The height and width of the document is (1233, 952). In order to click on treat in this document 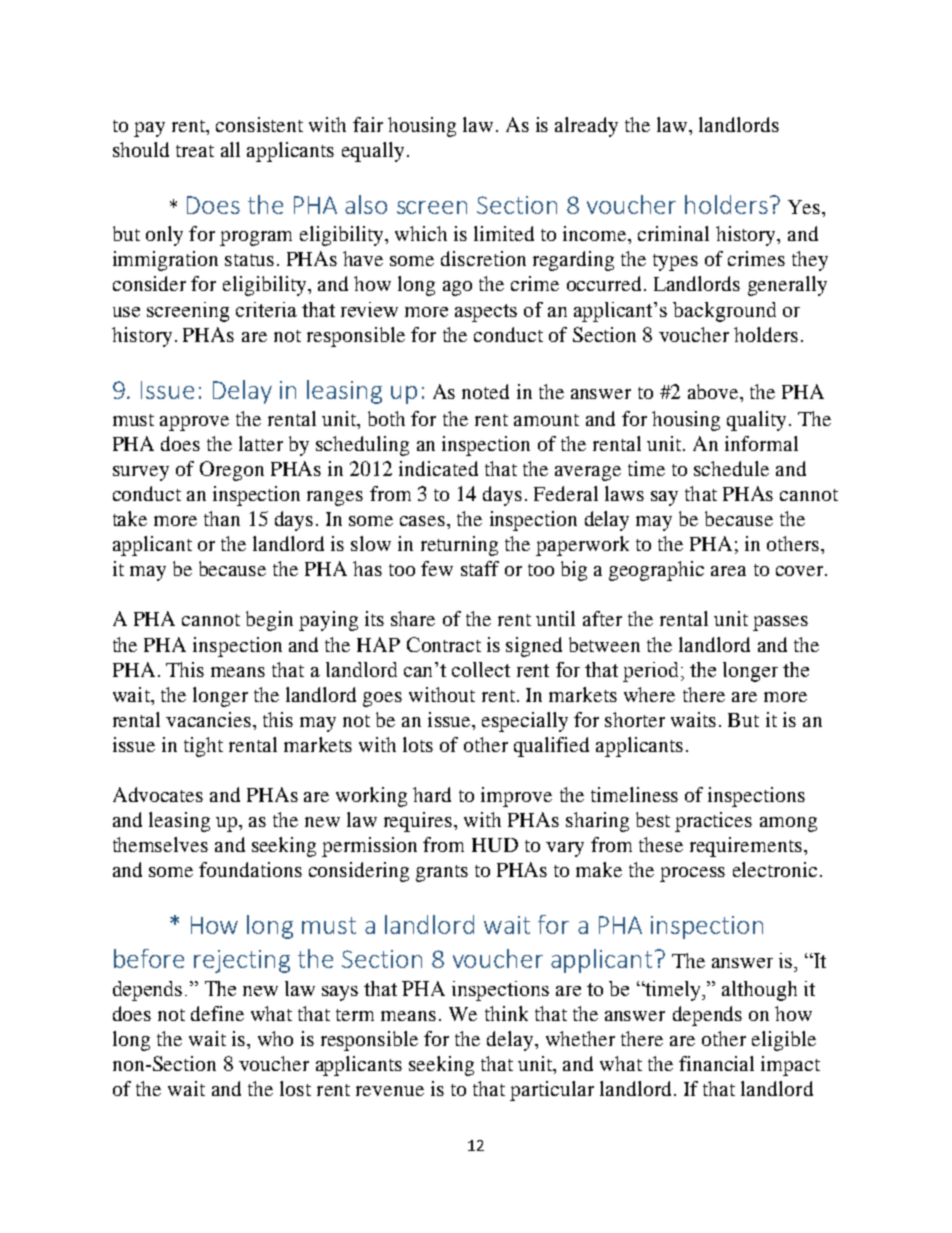, I will do `click(195, 151)`.
